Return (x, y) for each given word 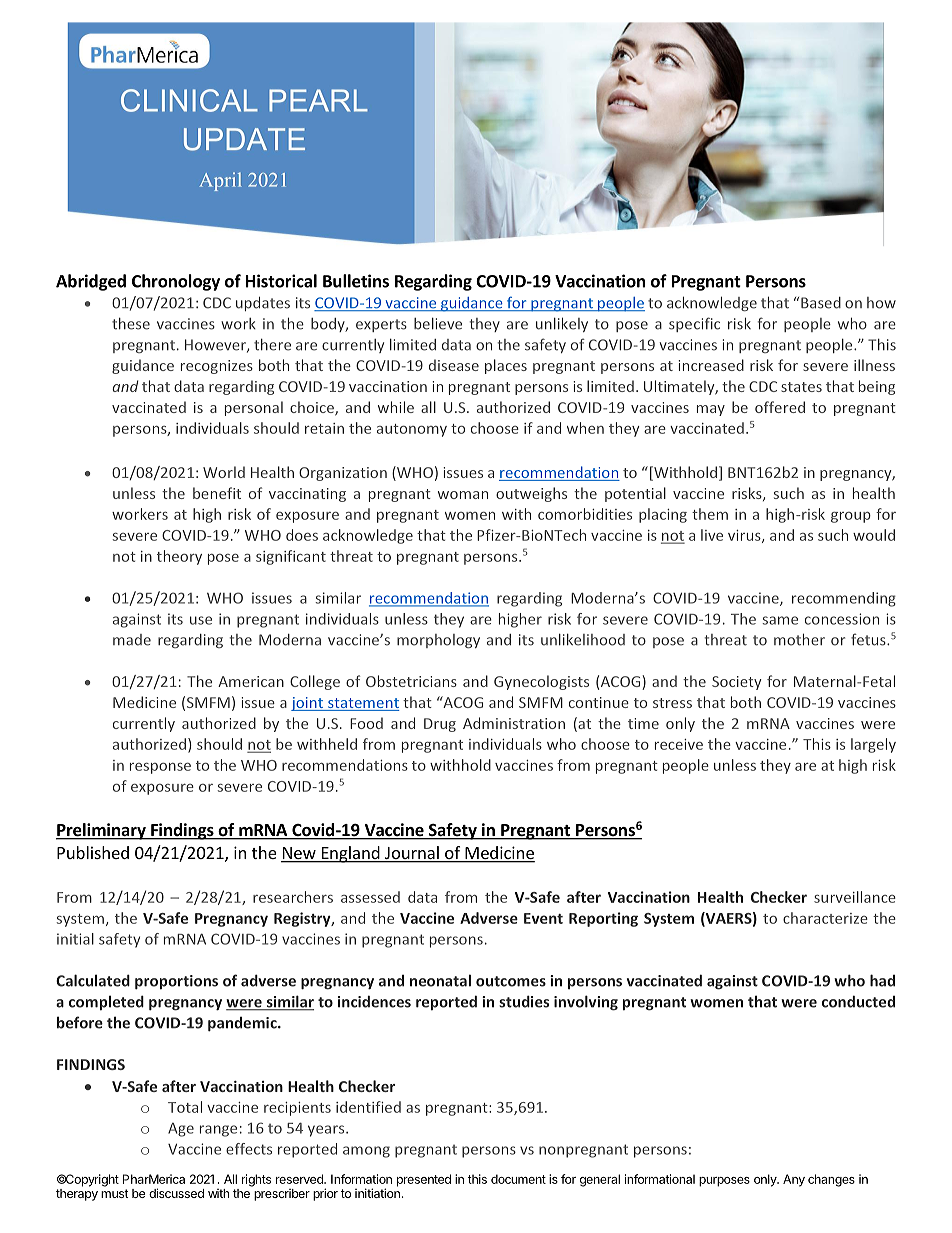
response (160, 768)
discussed (176, 1193)
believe (438, 324)
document (518, 1179)
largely (873, 745)
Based (821, 303)
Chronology (176, 282)
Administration (514, 723)
